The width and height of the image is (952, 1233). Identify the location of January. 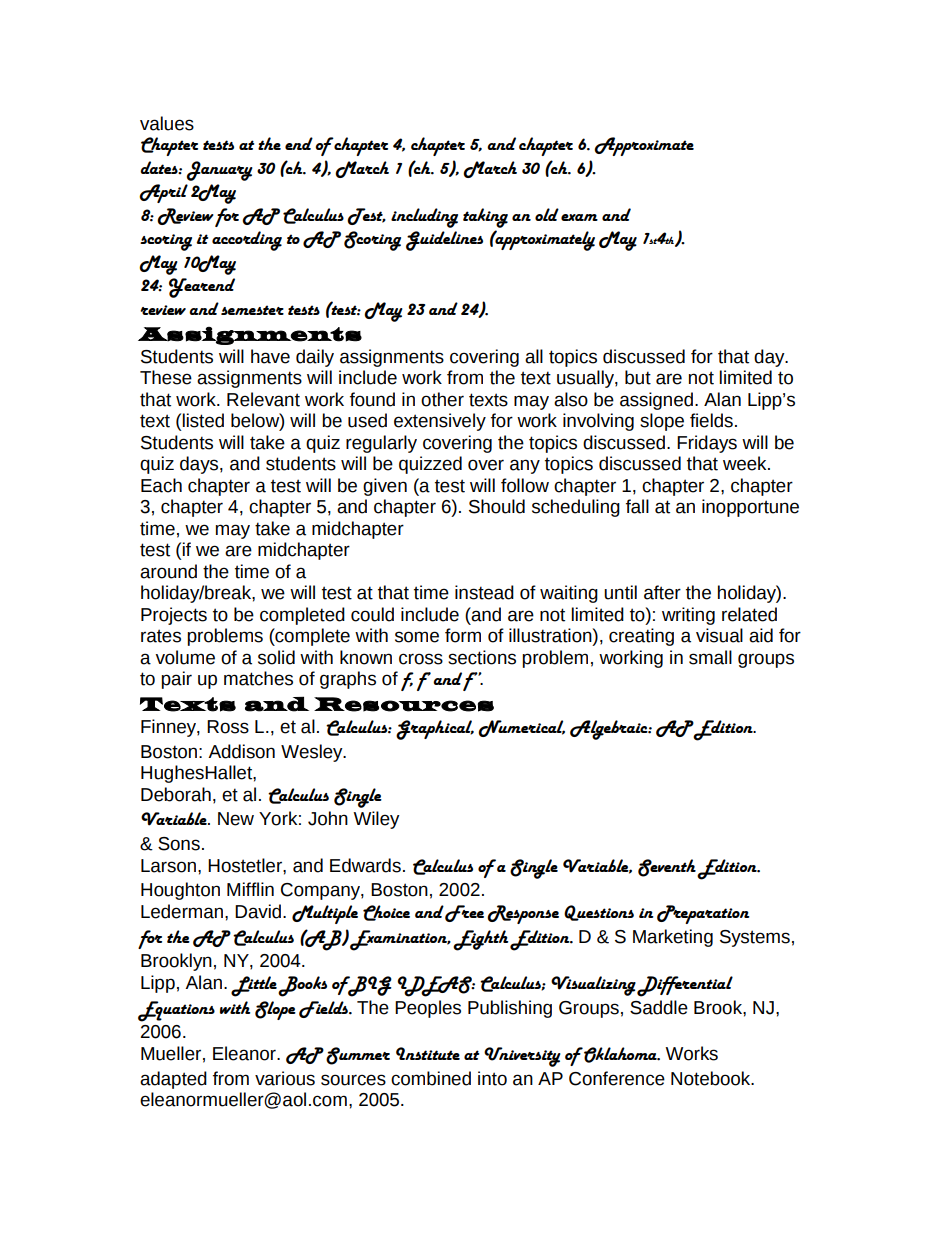
(220, 171).
